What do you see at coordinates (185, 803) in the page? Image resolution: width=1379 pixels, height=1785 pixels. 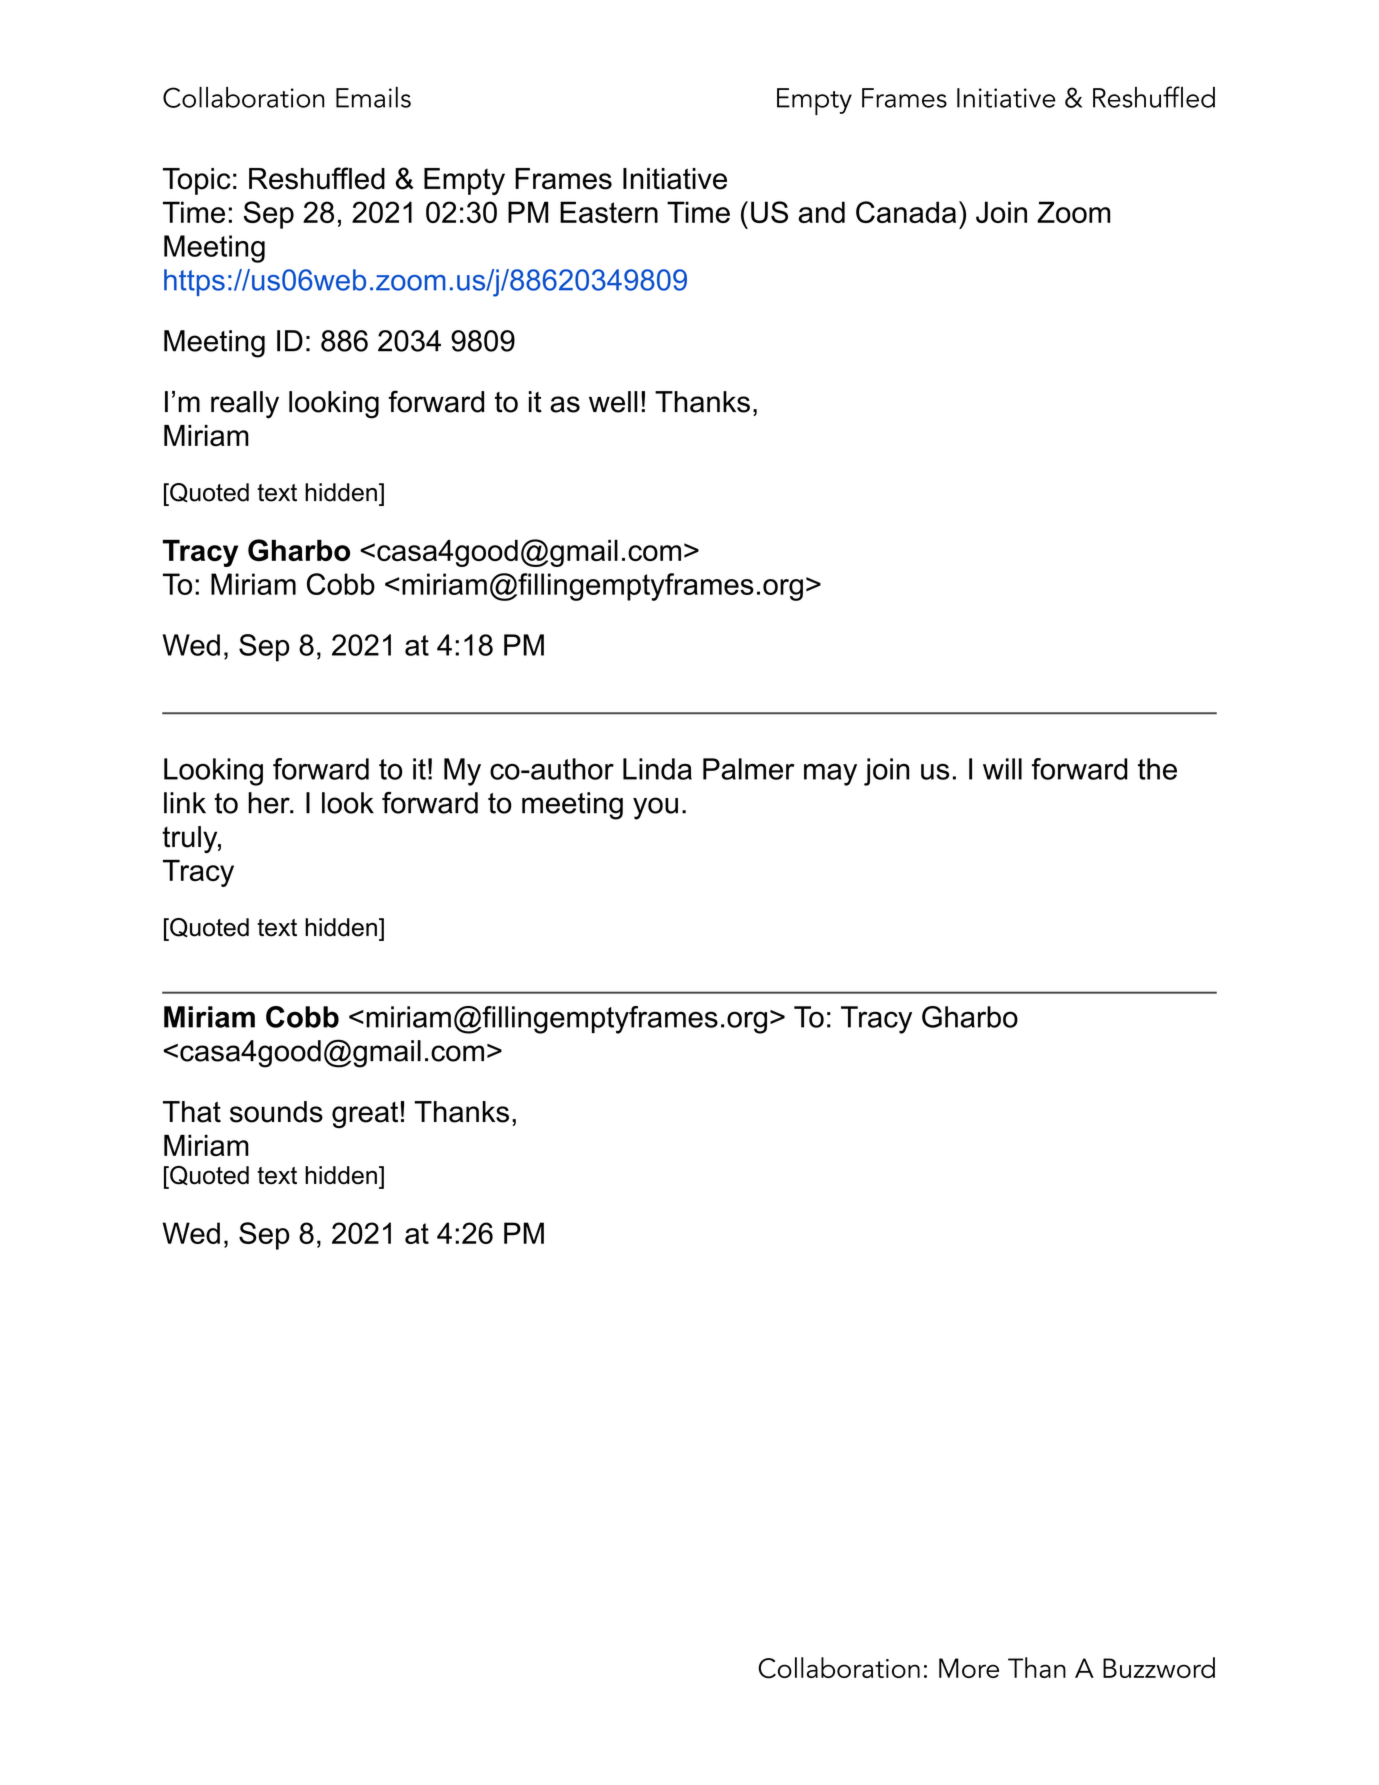 I see `link` at bounding box center [185, 803].
